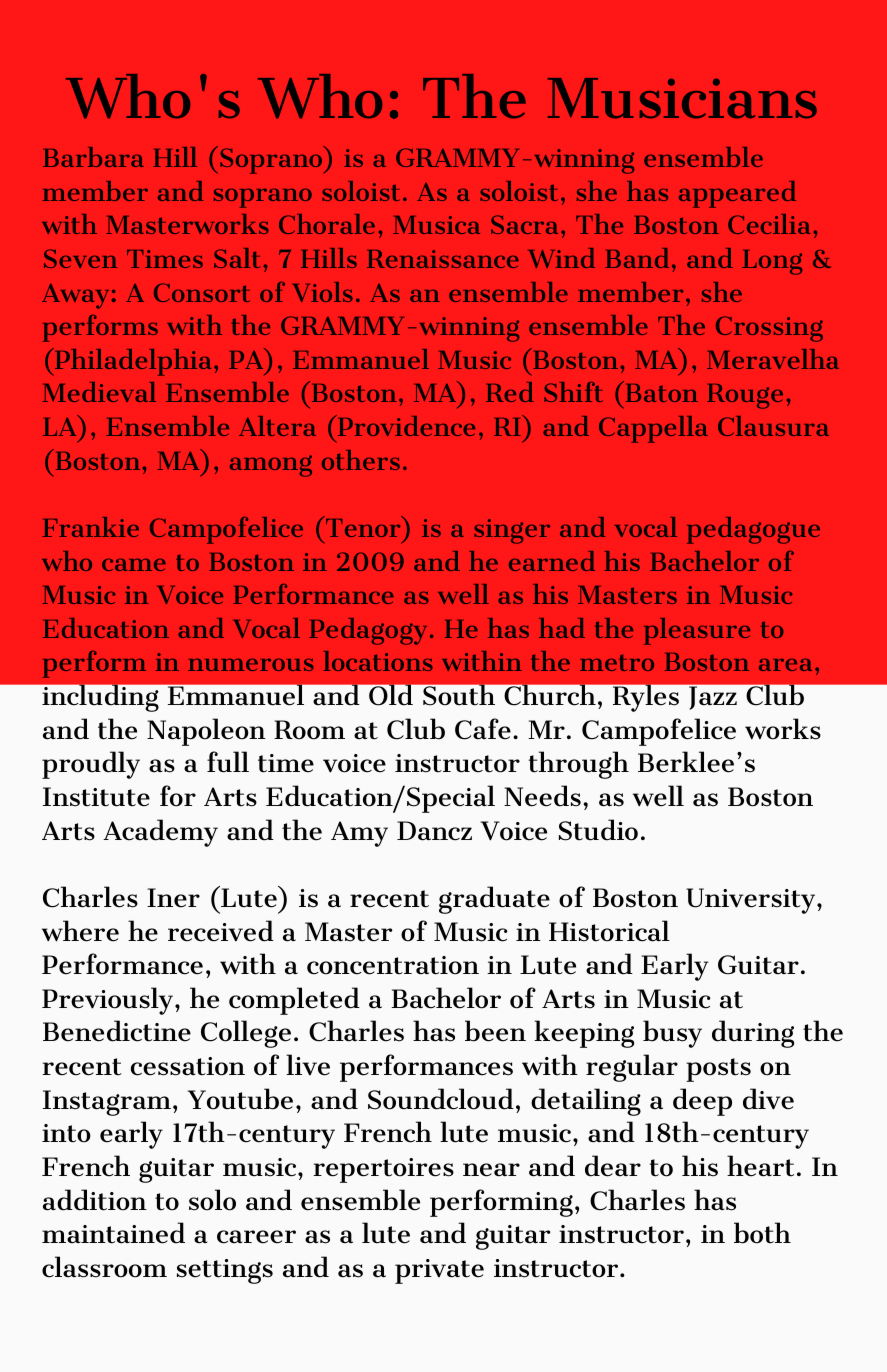  I want to click on Barbara, so click(93, 157).
